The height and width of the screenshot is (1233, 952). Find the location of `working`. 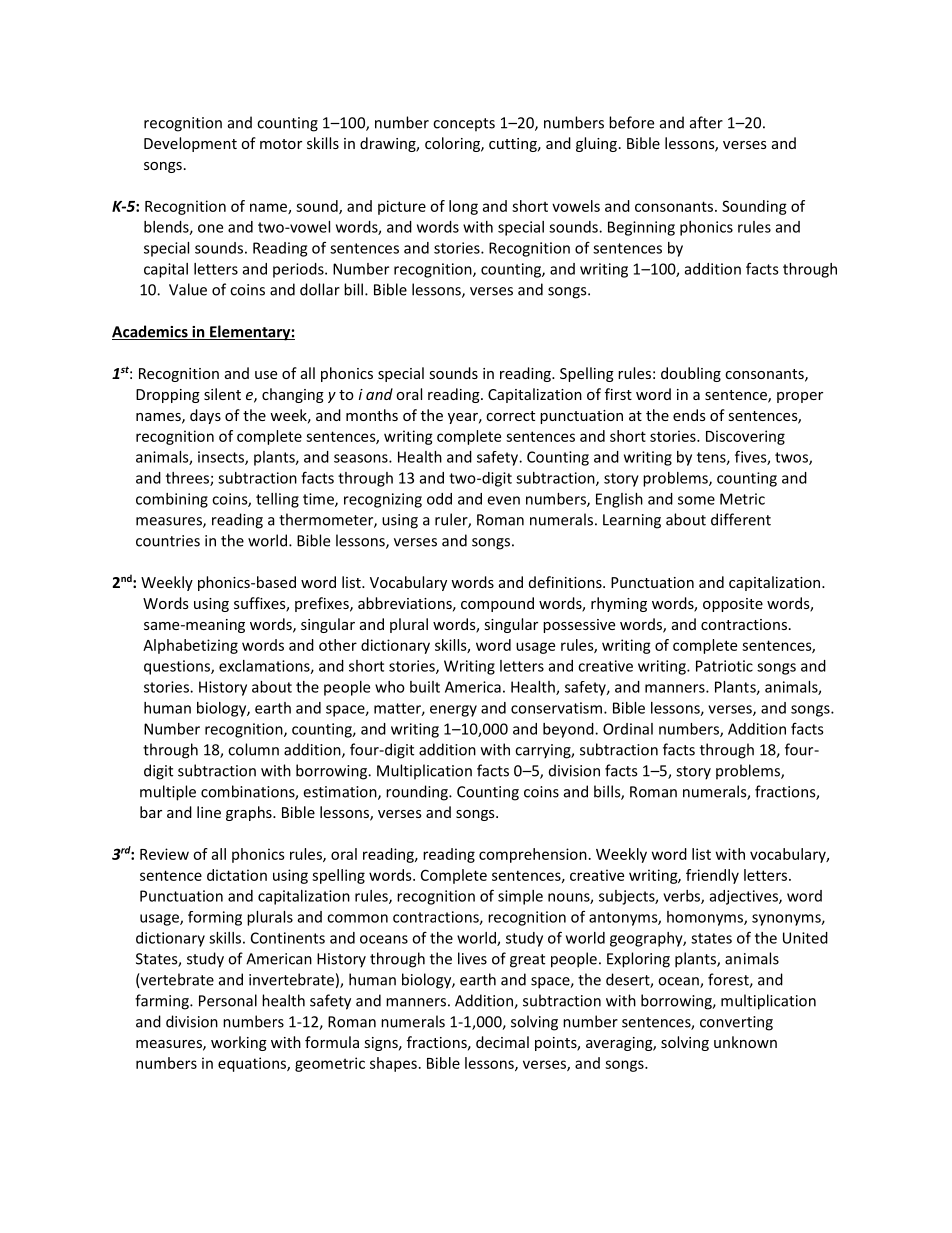

working is located at coordinates (239, 1043).
